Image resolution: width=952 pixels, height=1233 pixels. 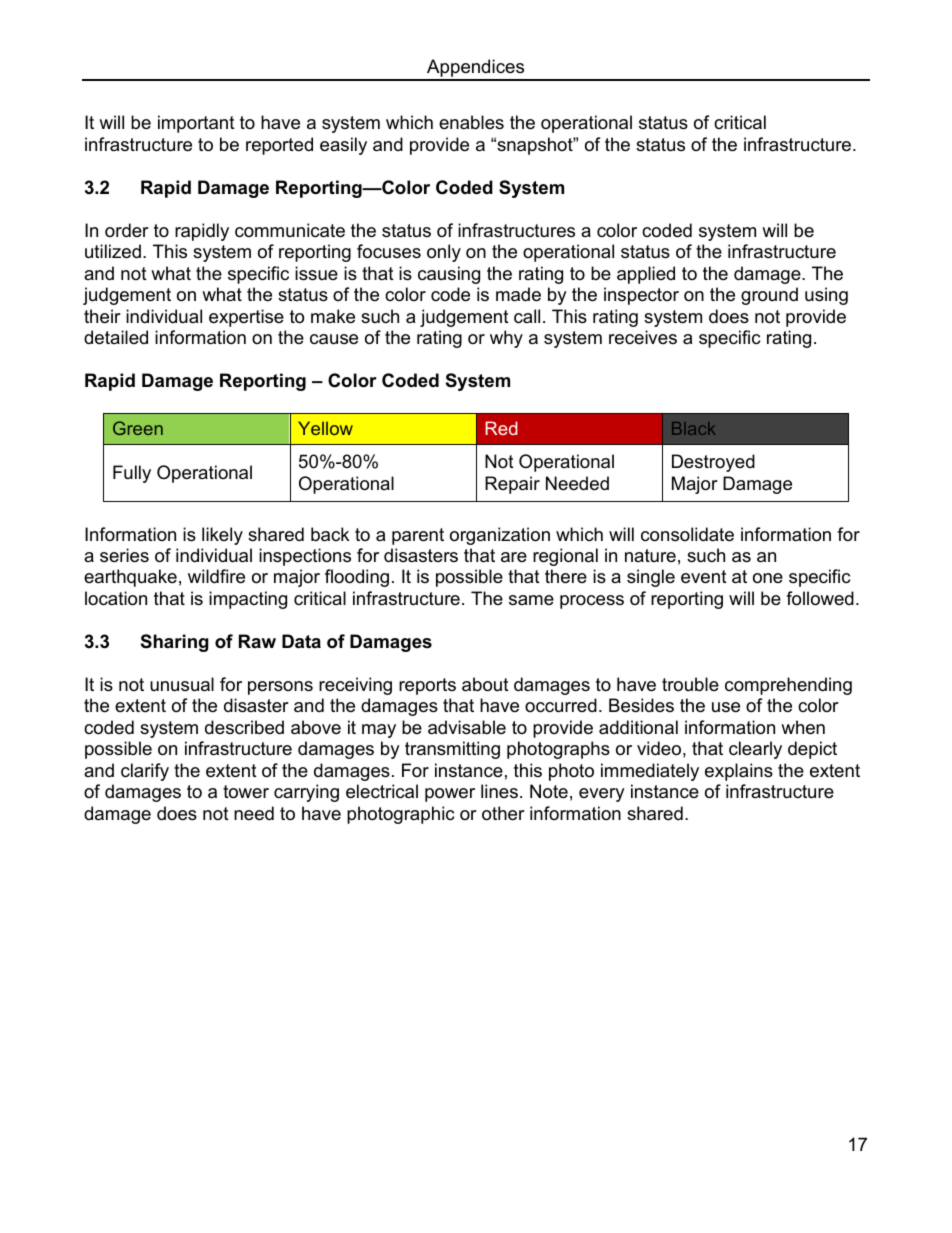 What do you see at coordinates (713, 463) in the screenshot?
I see `Destroyed` at bounding box center [713, 463].
